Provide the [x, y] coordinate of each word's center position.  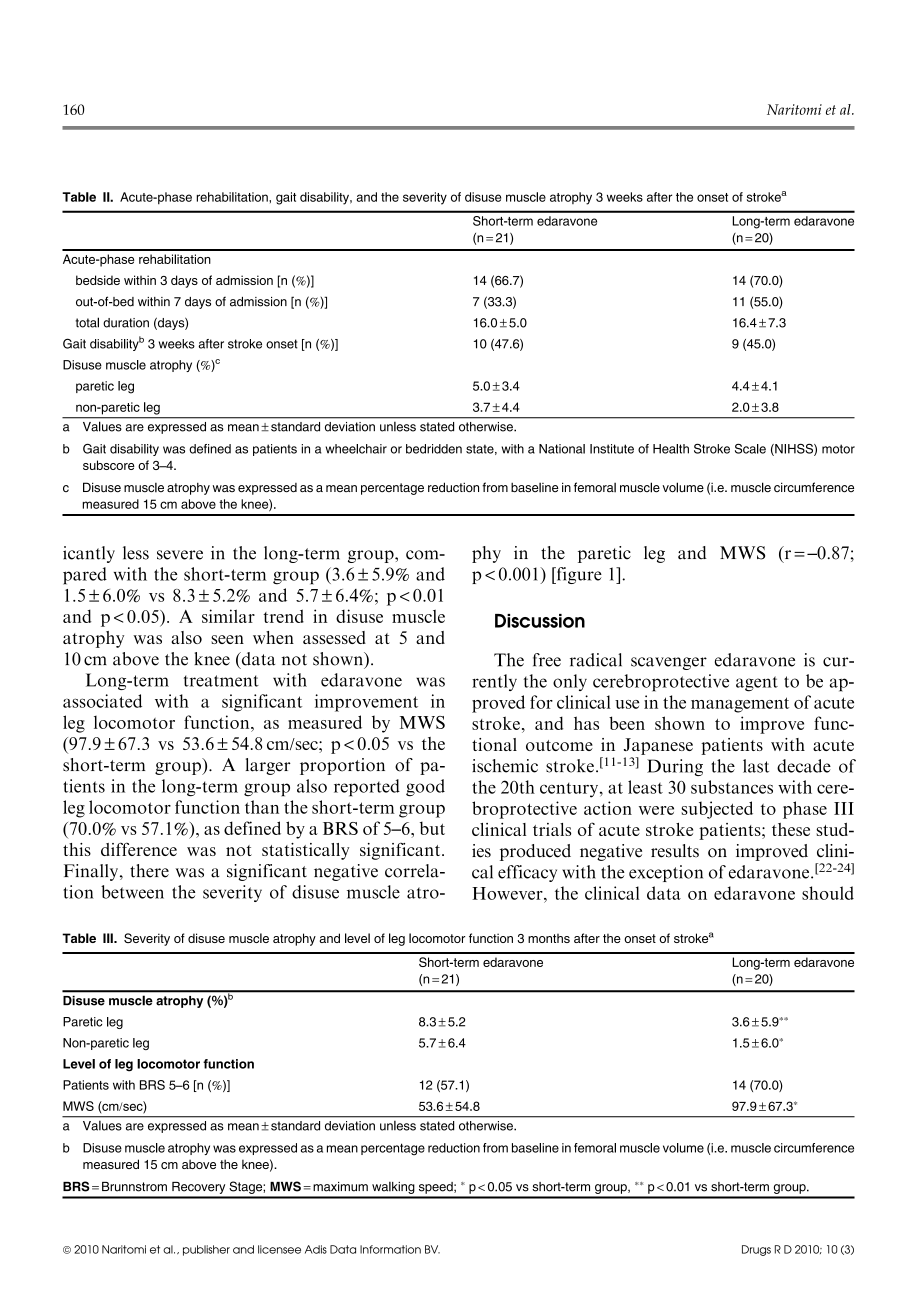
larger [268, 766]
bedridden [434, 449]
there [149, 871]
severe [180, 555]
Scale [750, 449]
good [425, 787]
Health [671, 449]
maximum [340, 1187]
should [828, 893]
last [756, 766]
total [87, 322]
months [549, 938]
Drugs [756, 1250]
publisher [206, 1250]
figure [578, 575]
